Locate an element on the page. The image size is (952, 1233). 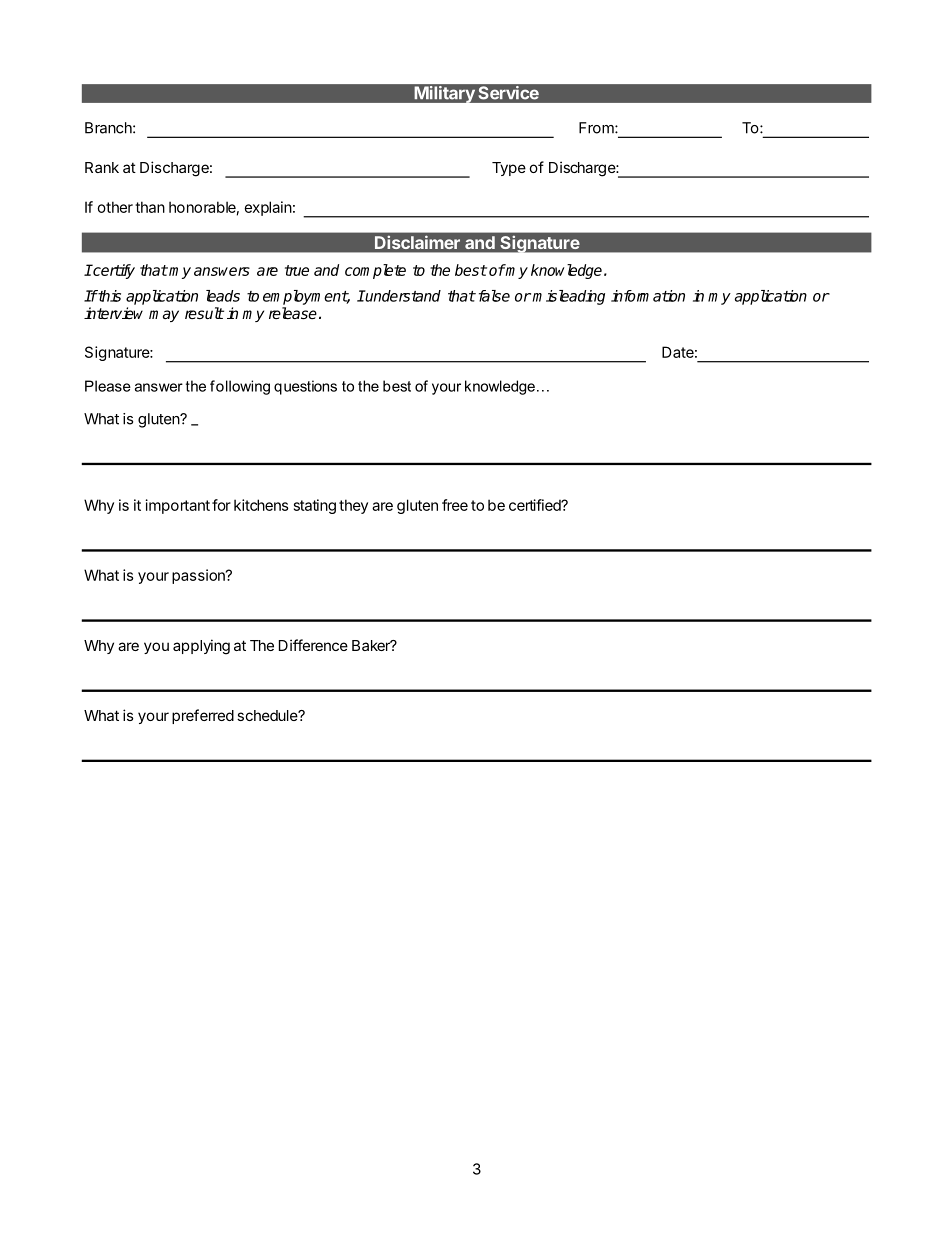
misleading is located at coordinates (569, 297).
